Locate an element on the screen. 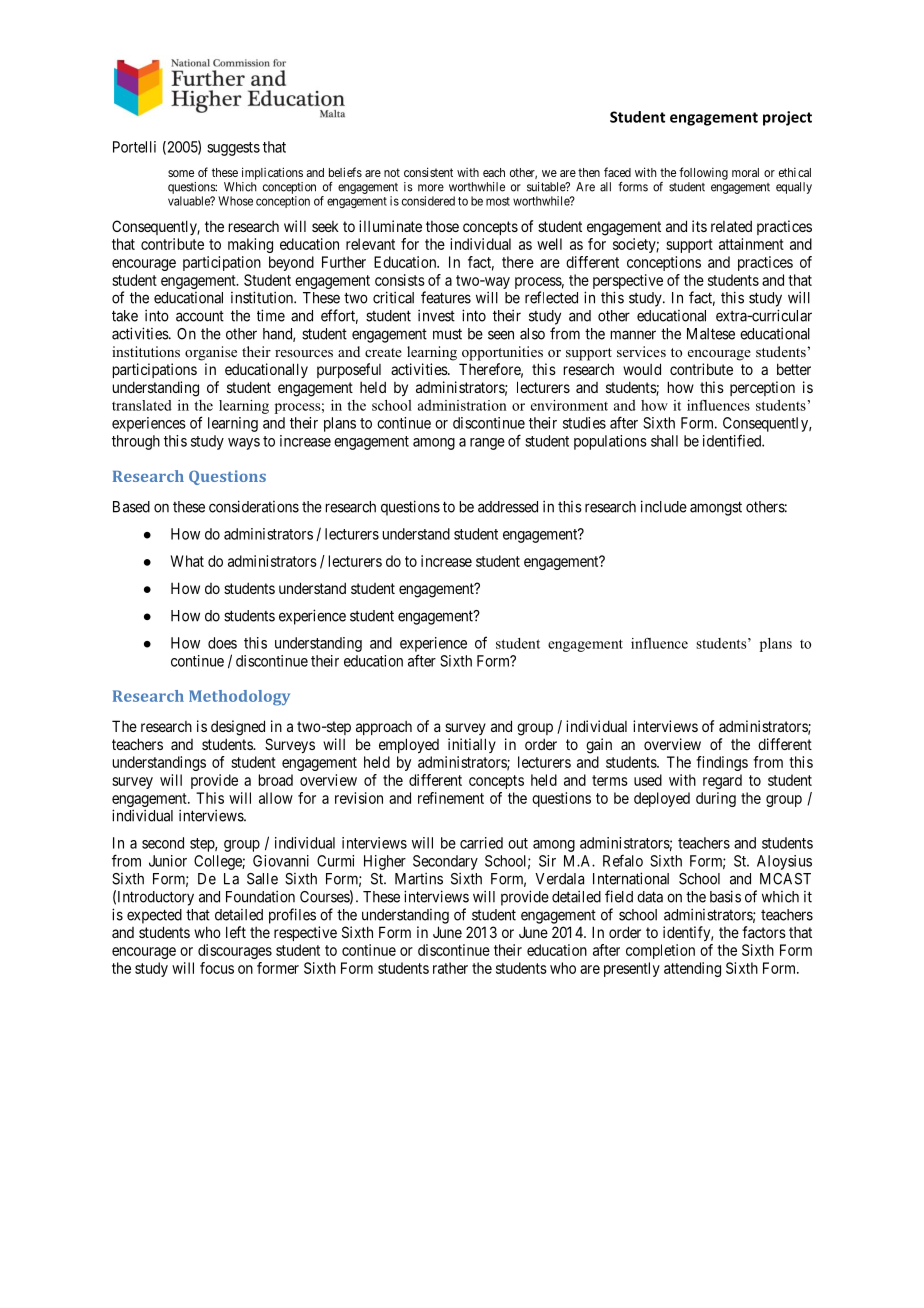  rather is located at coordinates (450, 968).
